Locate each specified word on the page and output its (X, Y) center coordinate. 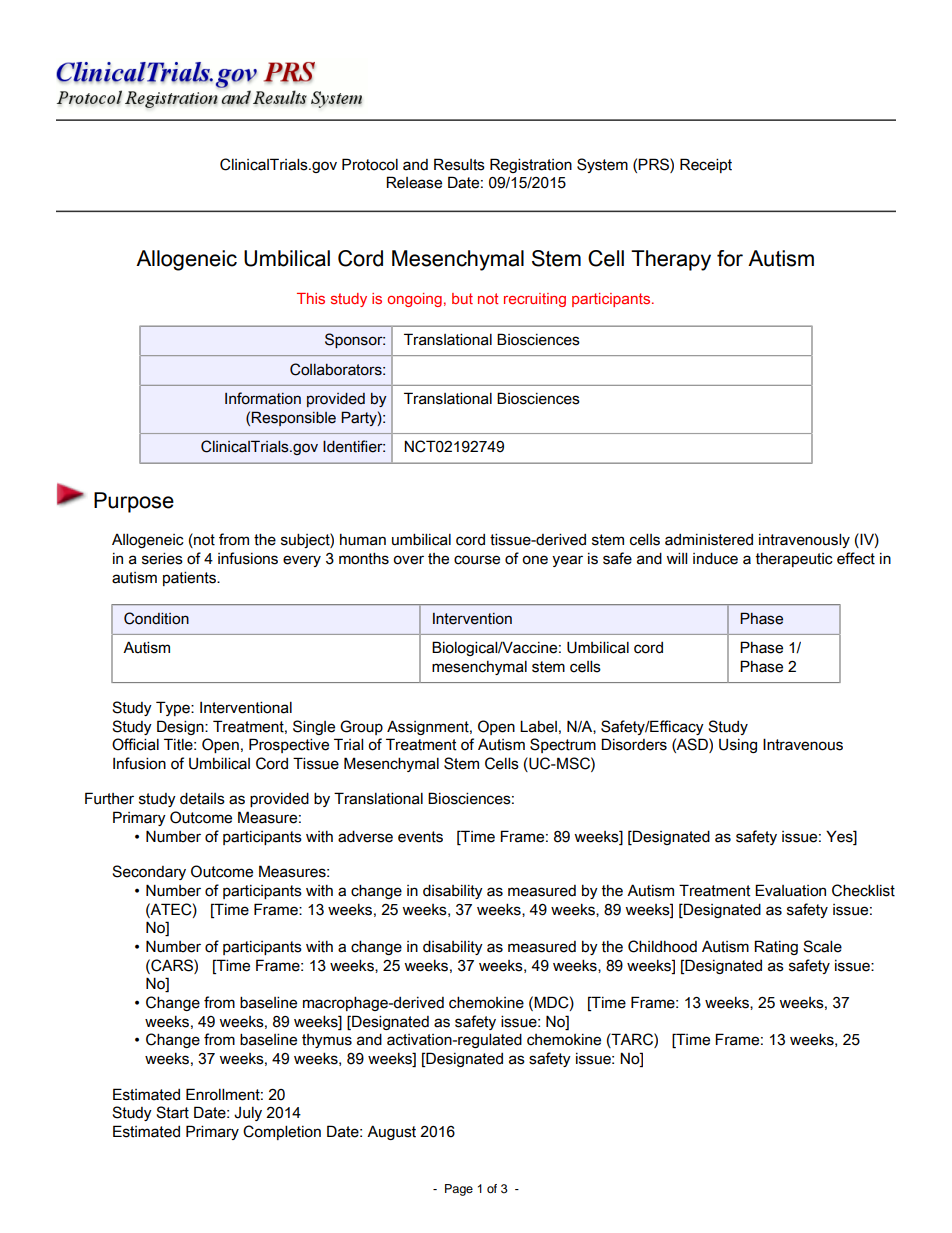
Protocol (370, 164)
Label (538, 726)
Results (459, 164)
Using (738, 745)
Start (172, 1112)
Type (174, 708)
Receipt (706, 165)
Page (459, 1190)
